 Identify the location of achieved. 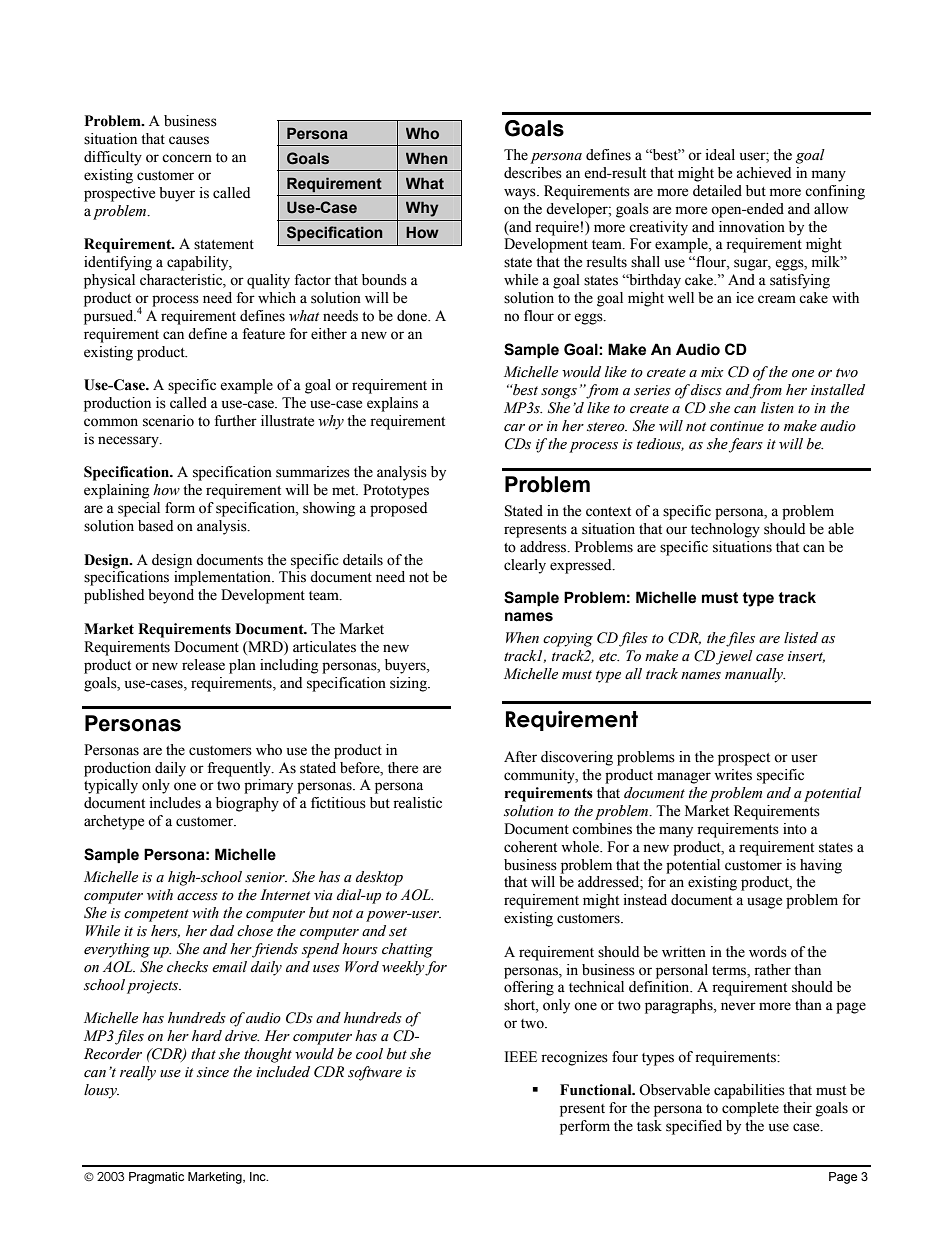
(763, 173).
